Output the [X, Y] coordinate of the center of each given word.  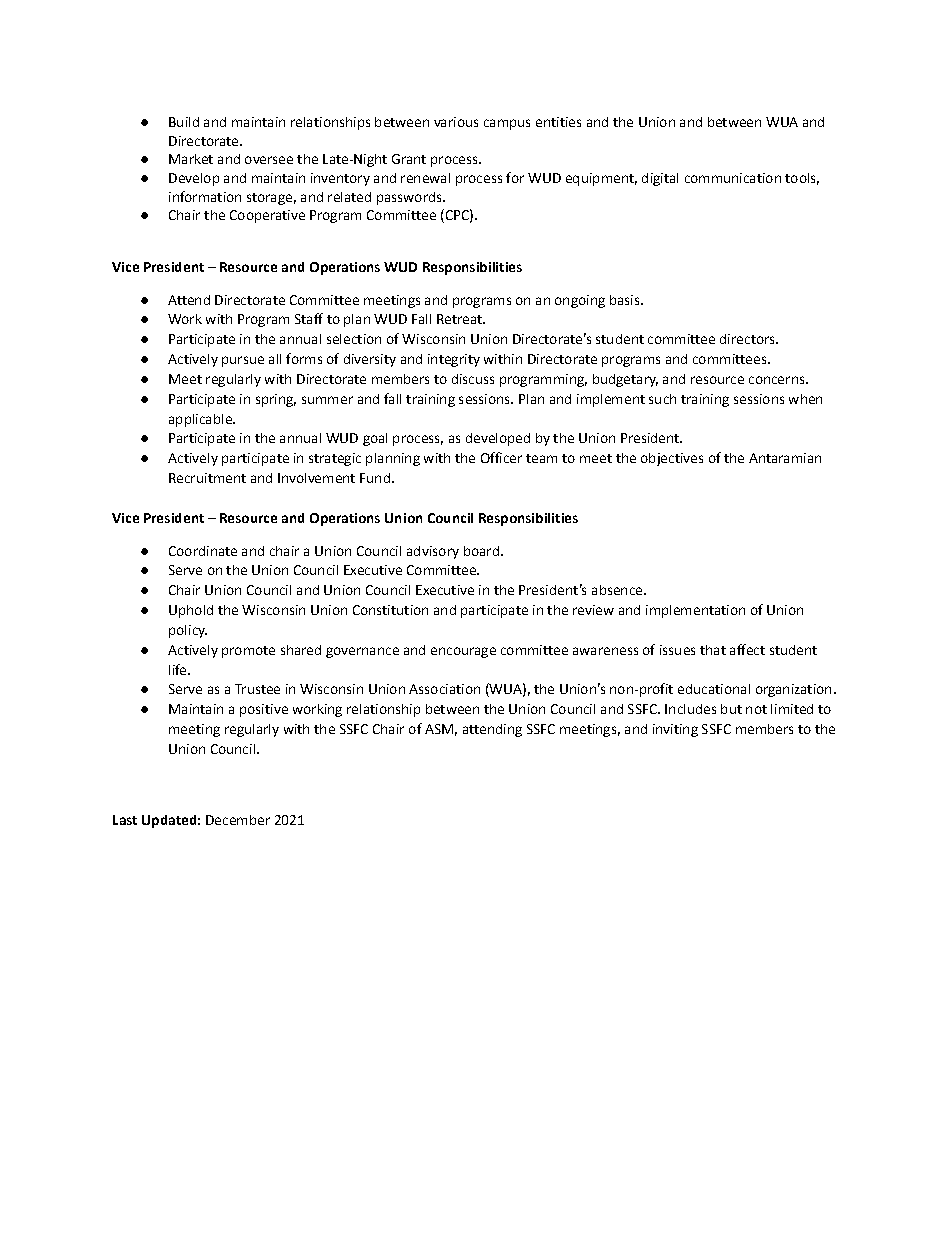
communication [733, 178]
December [238, 820]
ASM [439, 729]
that [713, 650]
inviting [675, 730]
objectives [672, 459]
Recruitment [207, 478]
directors [748, 339]
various [456, 122]
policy [188, 631]
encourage [463, 652]
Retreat [460, 319]
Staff [309, 318]
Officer [501, 457]
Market [191, 159]
